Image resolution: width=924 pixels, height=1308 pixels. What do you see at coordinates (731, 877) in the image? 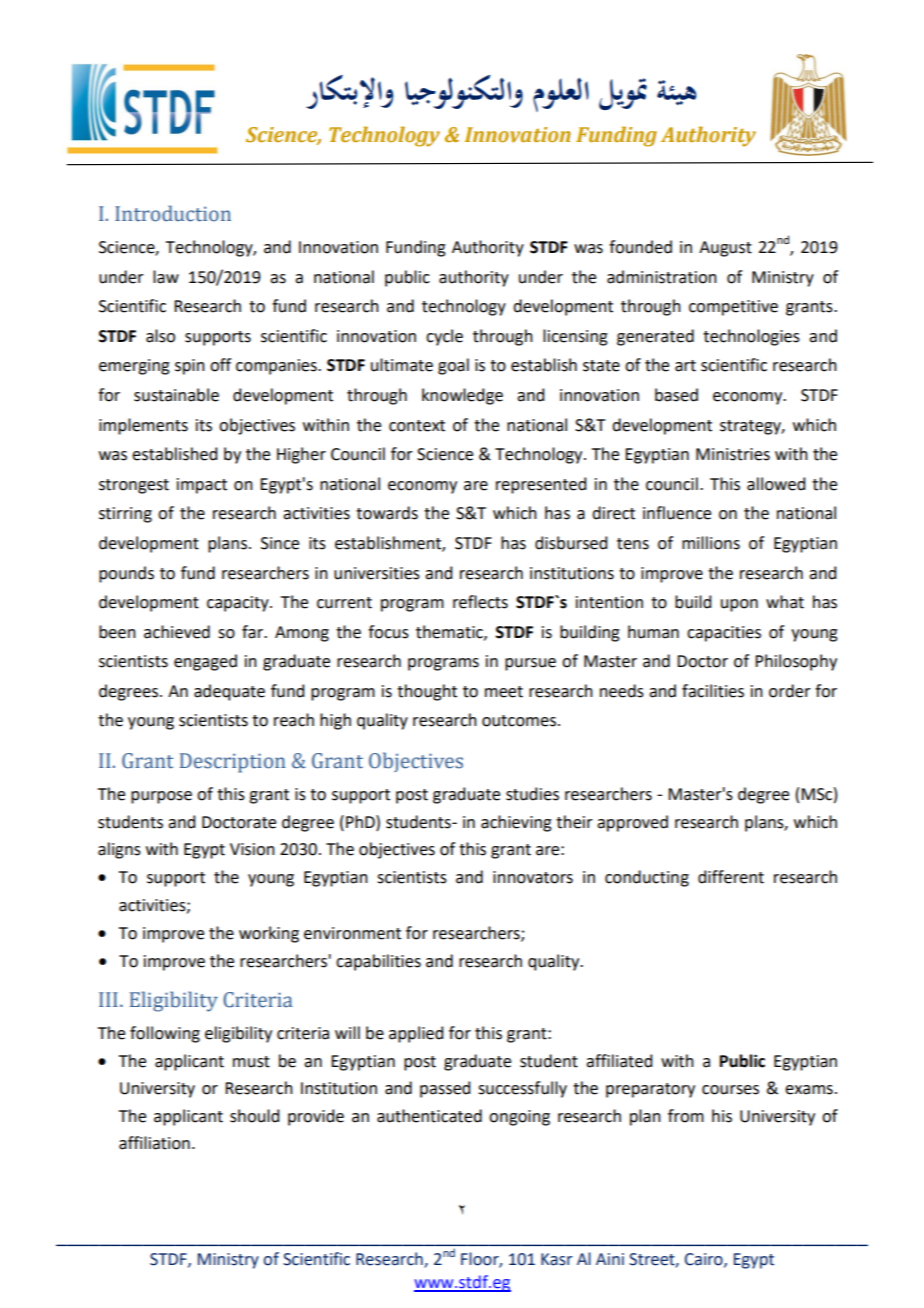
I see `different` at bounding box center [731, 877].
